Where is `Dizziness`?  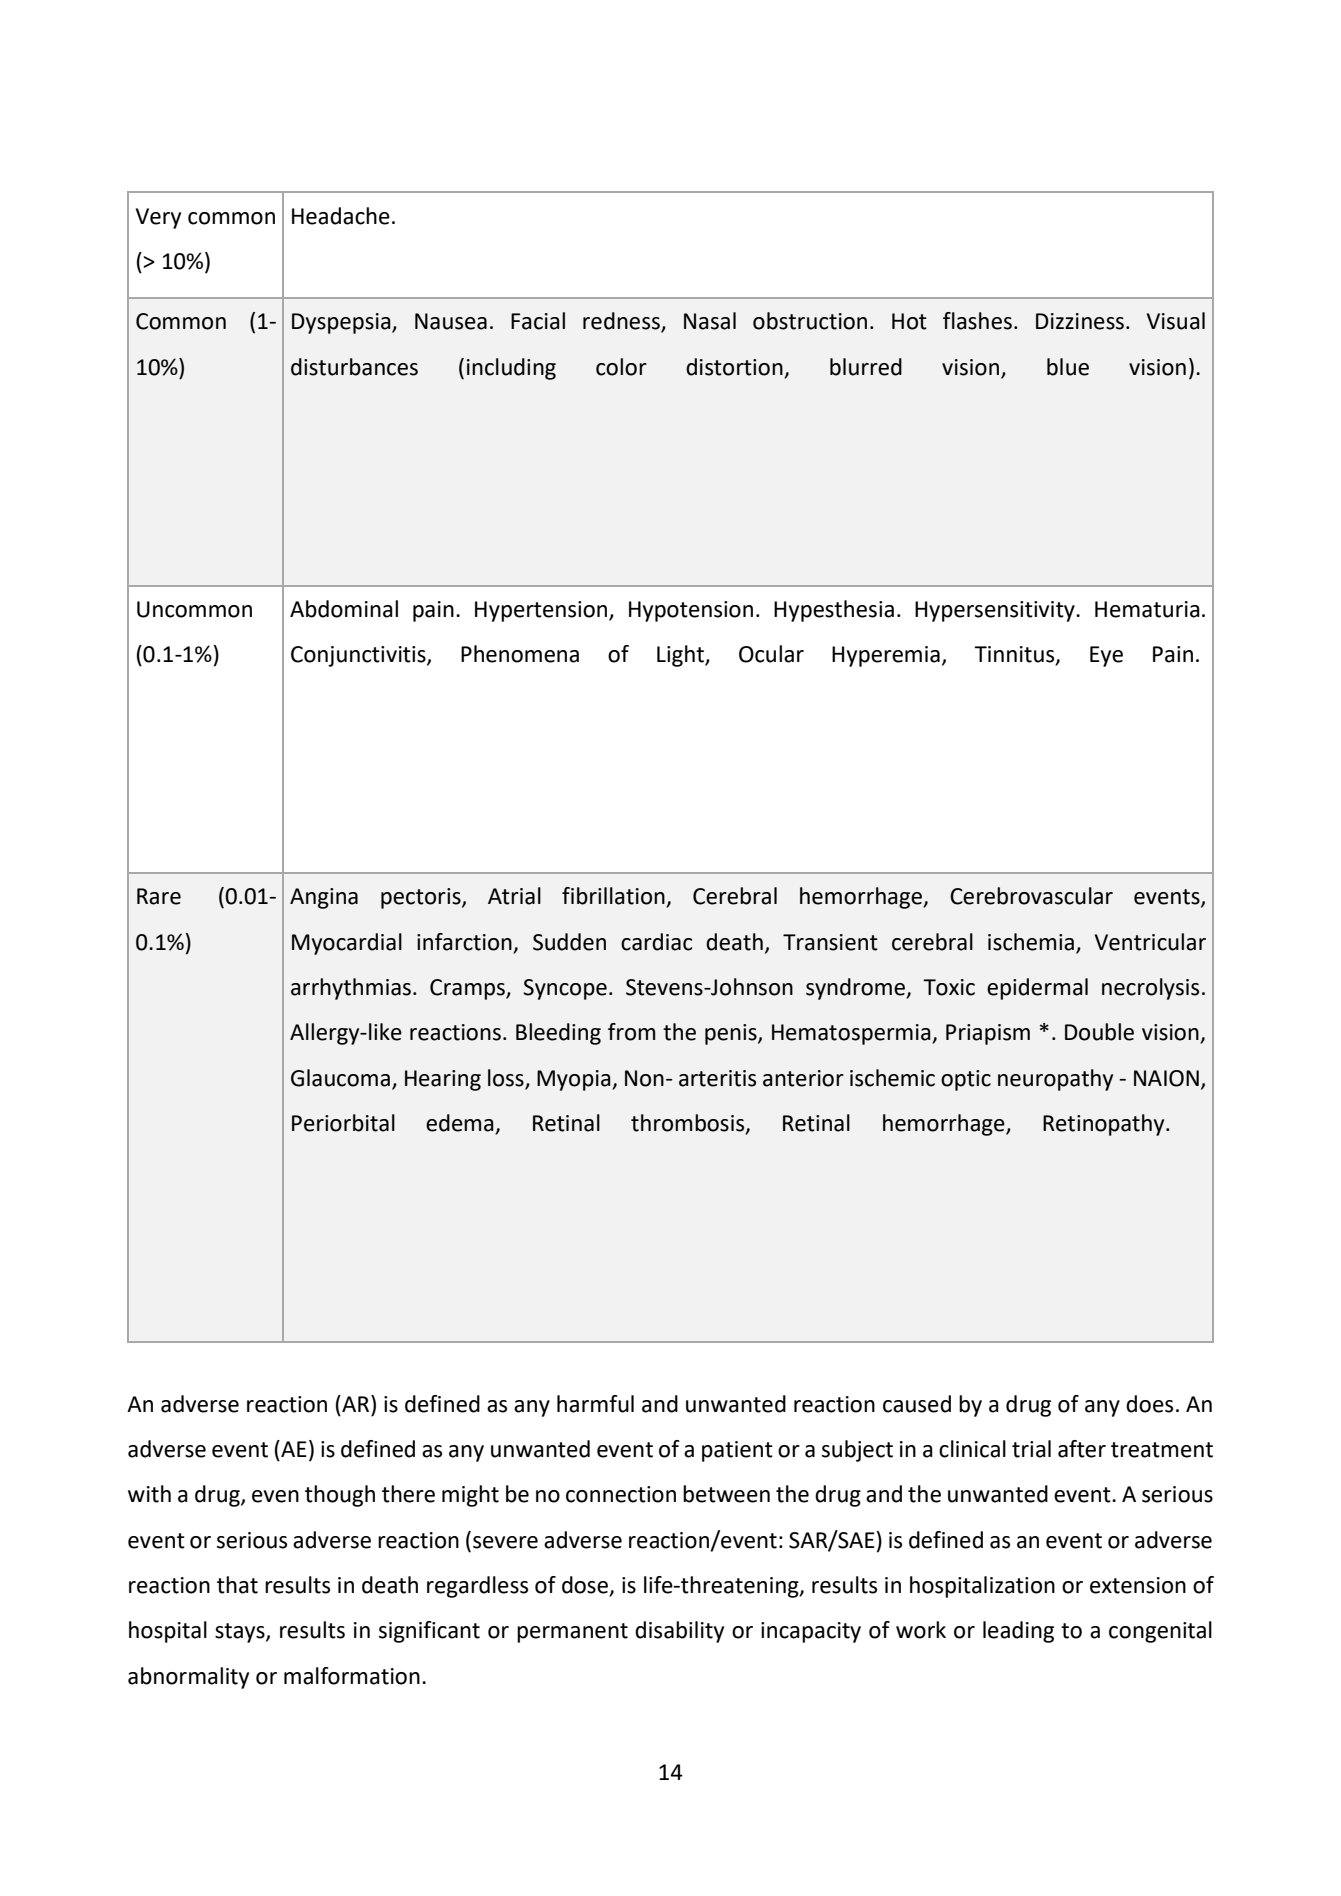 Dizziness is located at coordinates (1080, 321).
